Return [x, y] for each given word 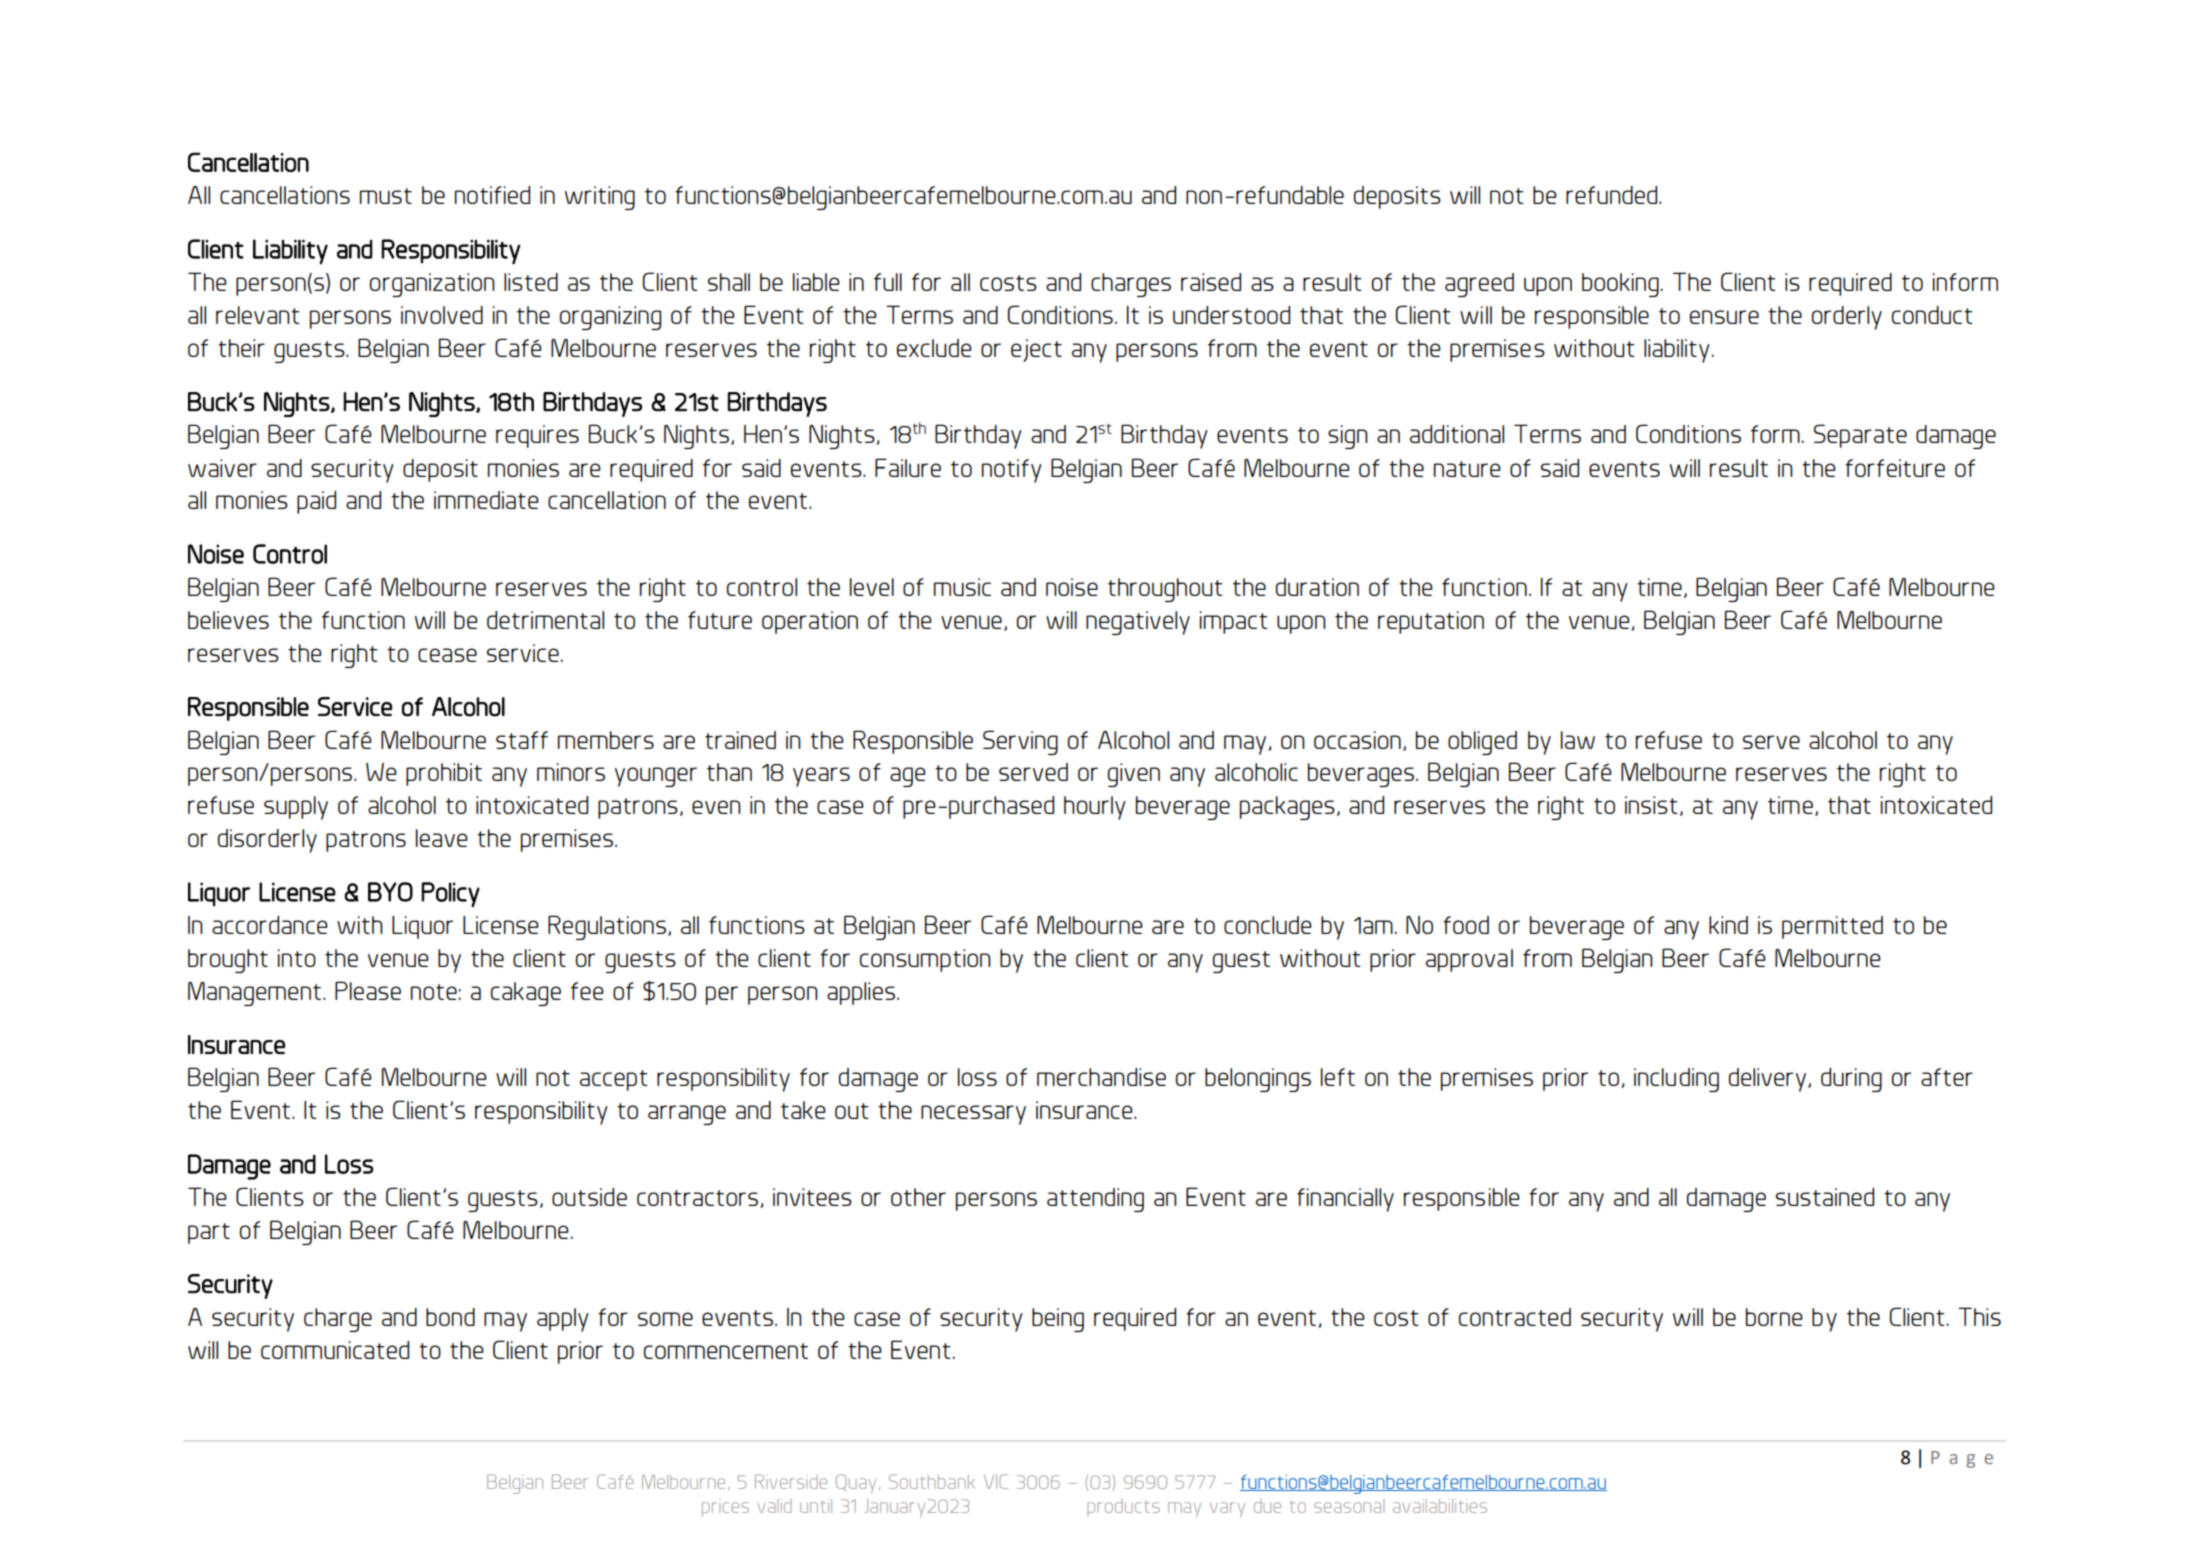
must [386, 196]
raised [1211, 282]
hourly [1095, 808]
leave [442, 838]
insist [1651, 805]
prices [725, 1508]
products [1123, 1507]
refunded [1613, 195]
